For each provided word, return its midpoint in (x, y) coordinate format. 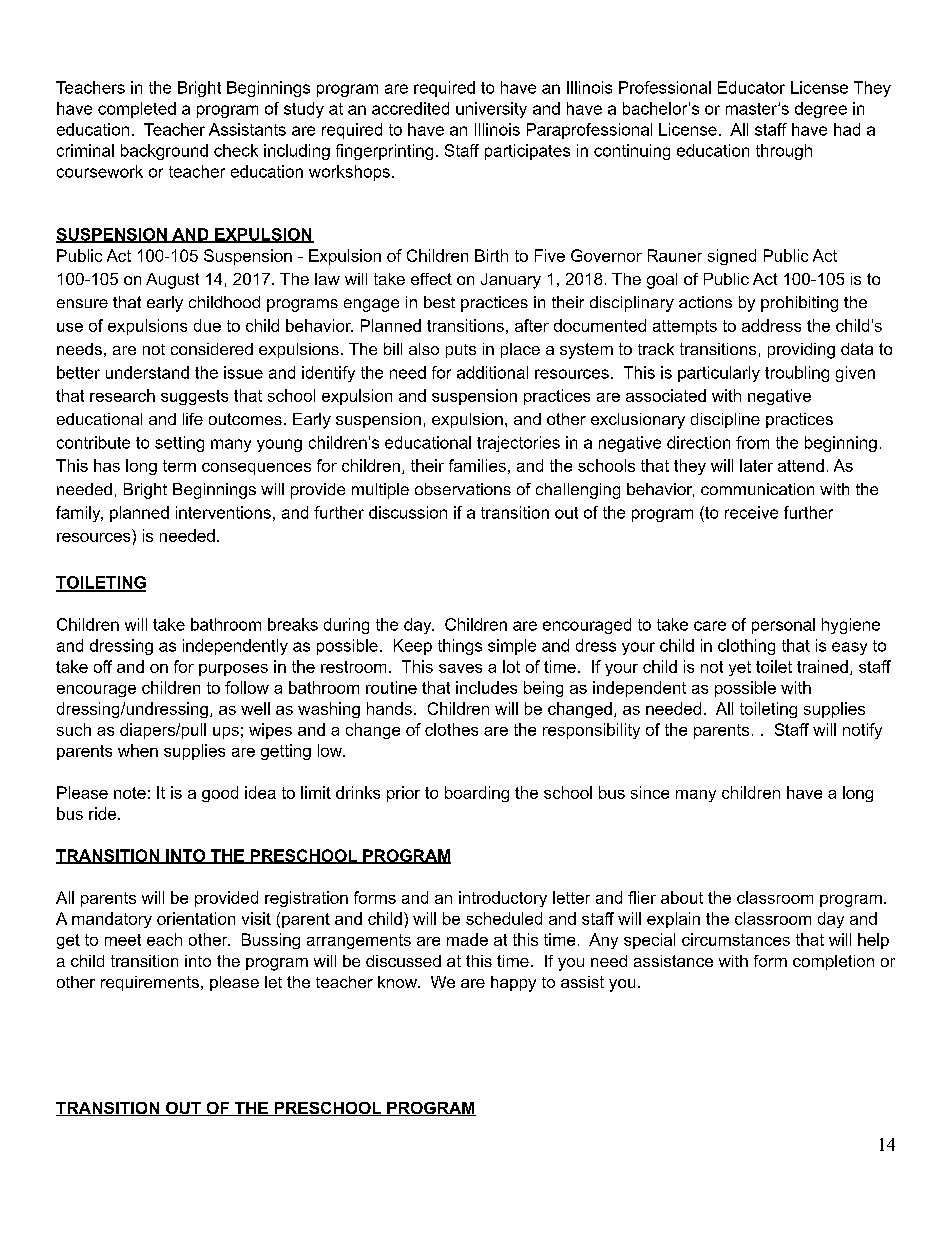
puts (461, 351)
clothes (451, 729)
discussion (408, 512)
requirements (150, 983)
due (207, 325)
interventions (223, 512)
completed (137, 110)
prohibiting (799, 304)
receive (751, 512)
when (138, 750)
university (491, 110)
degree (821, 110)
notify (862, 731)
